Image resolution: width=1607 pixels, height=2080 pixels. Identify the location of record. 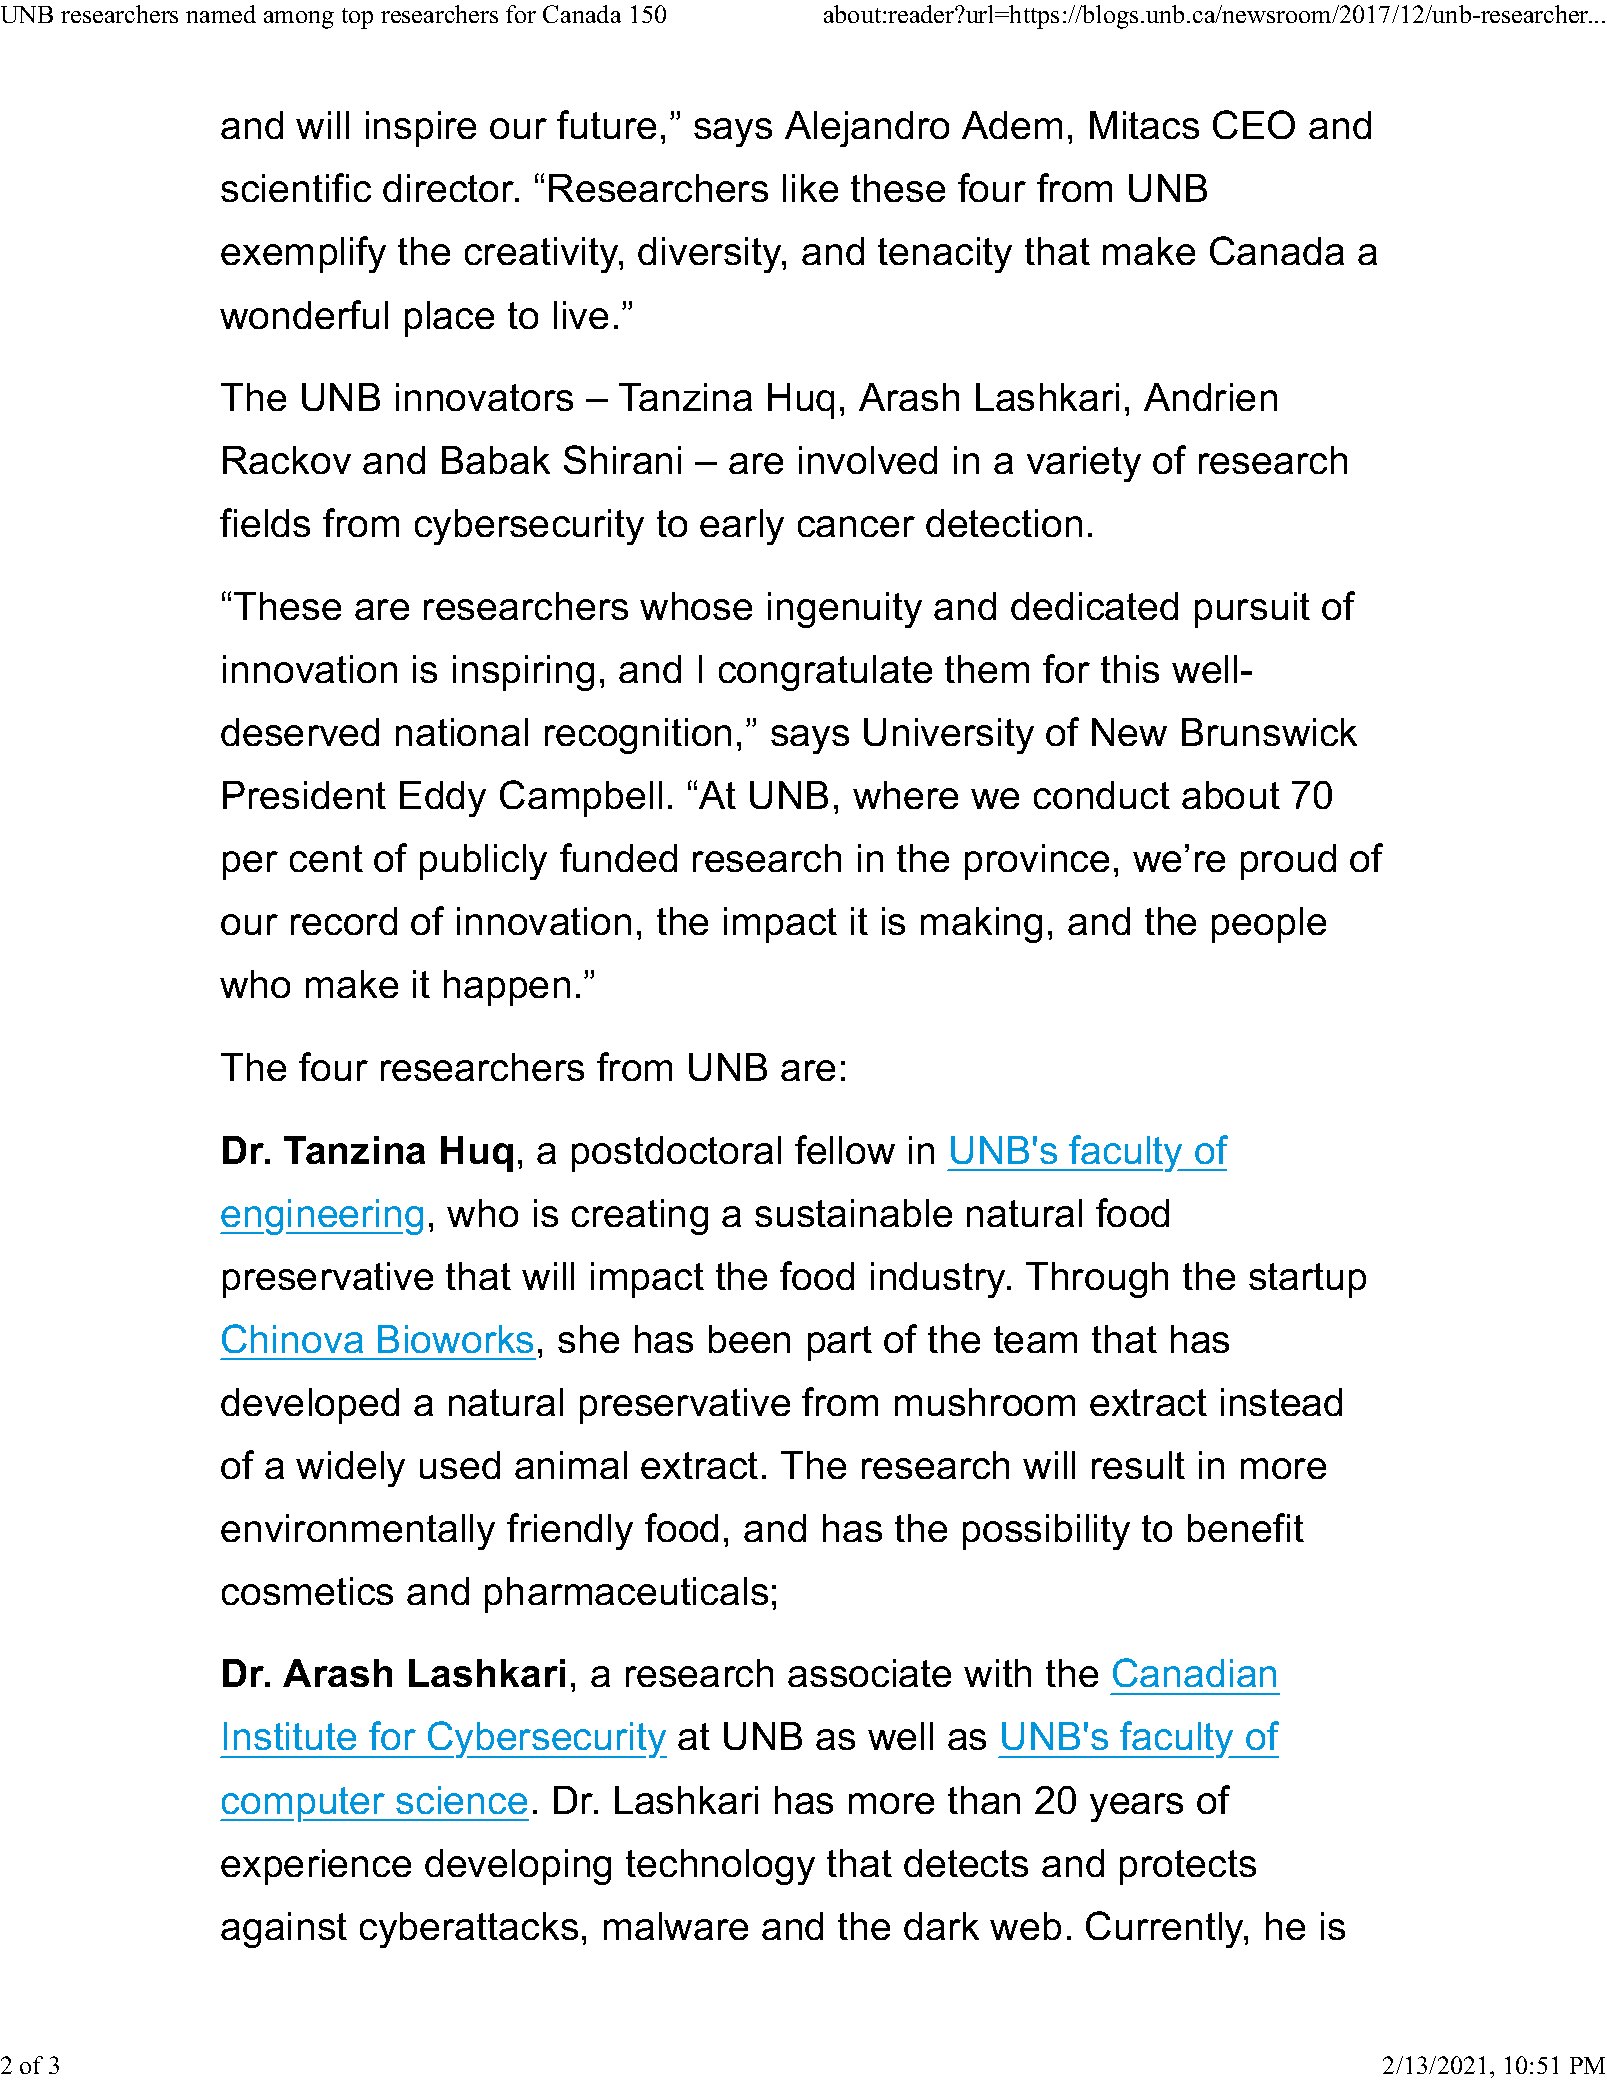
(344, 921).
